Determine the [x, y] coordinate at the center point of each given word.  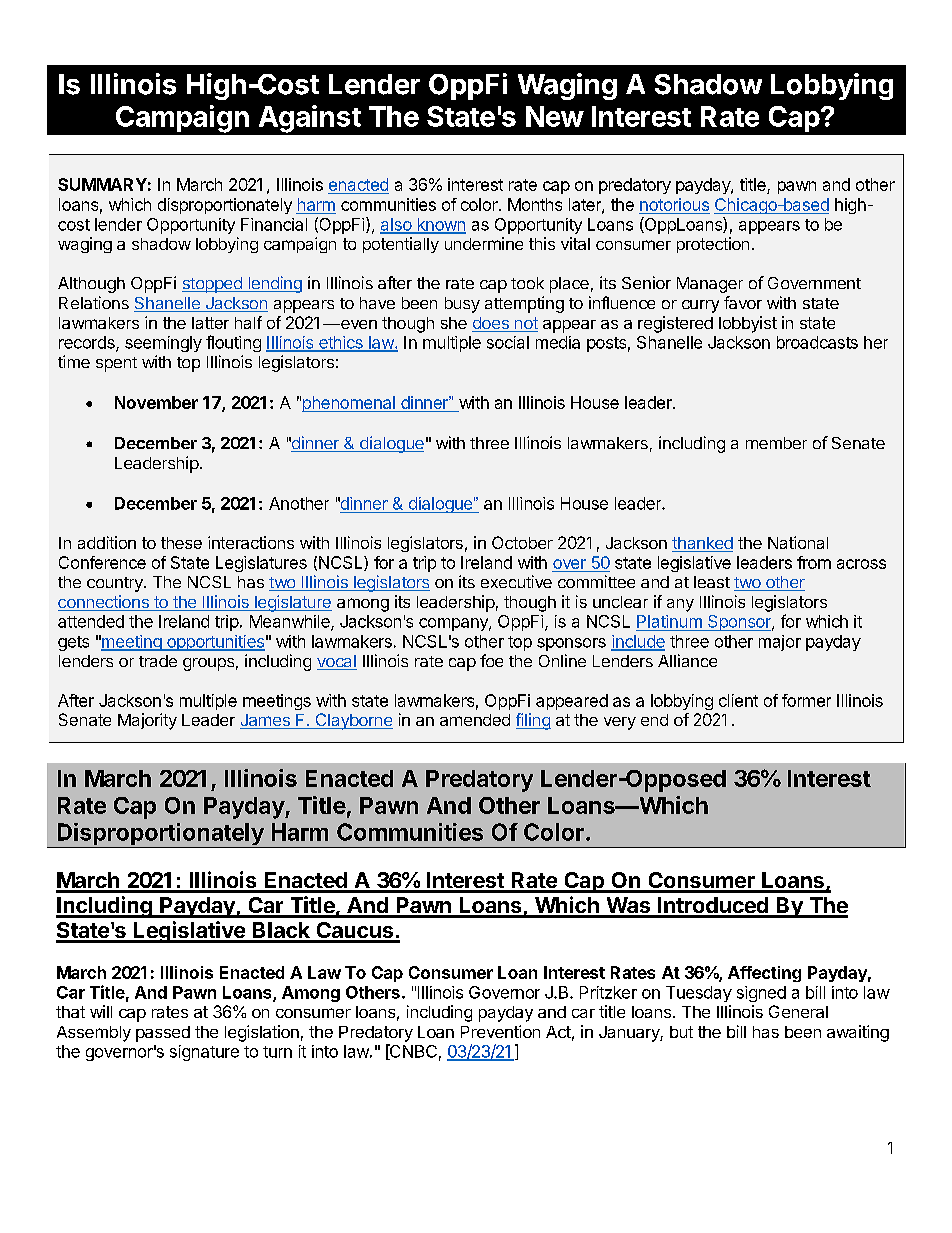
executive [516, 581]
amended [475, 720]
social [508, 342]
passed [163, 1034]
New [555, 116]
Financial [274, 224]
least [712, 582]
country [116, 584]
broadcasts [817, 342]
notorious [674, 204]
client [738, 700]
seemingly [163, 344]
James [266, 721]
